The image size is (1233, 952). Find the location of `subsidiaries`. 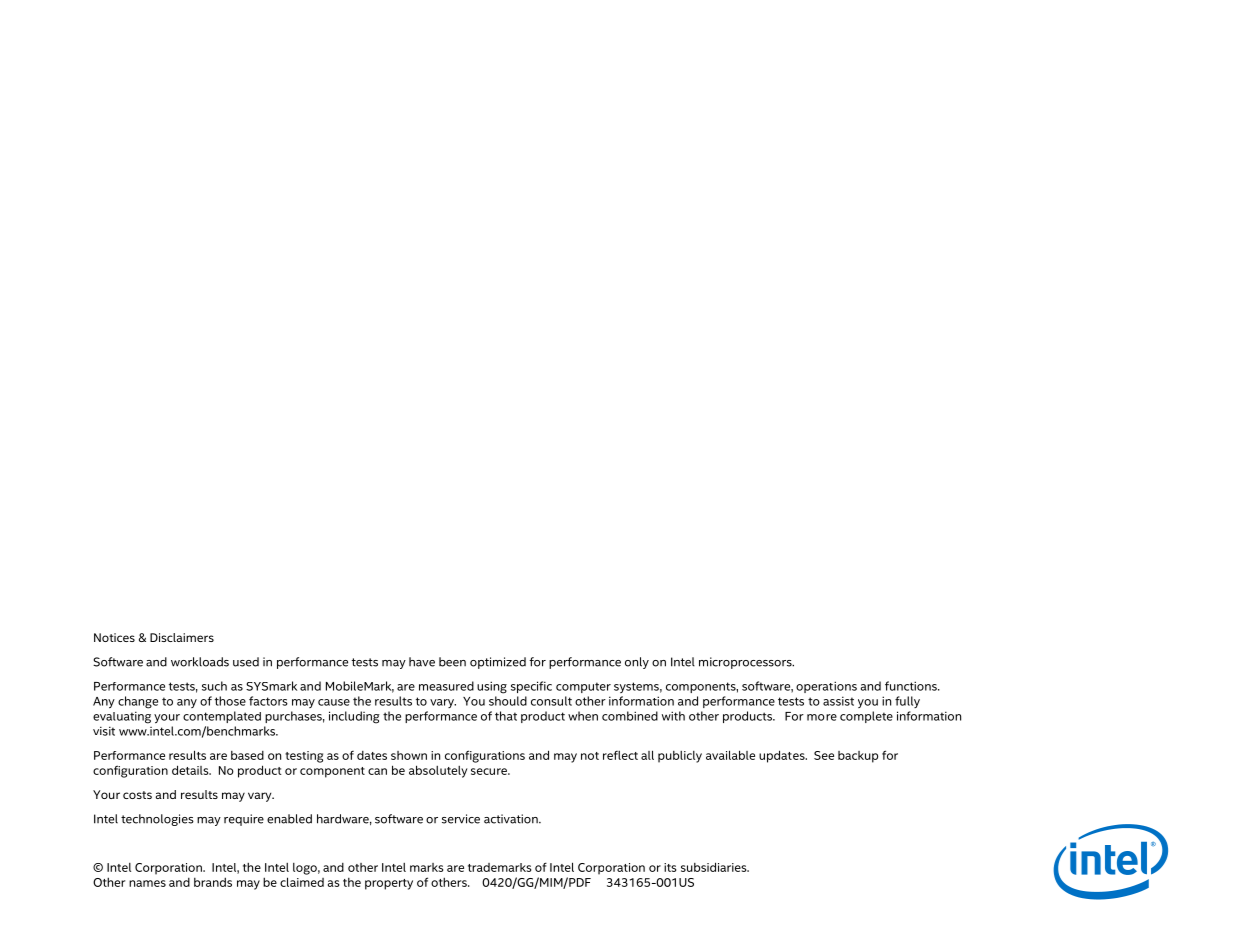

subsidiaries is located at coordinates (715, 867).
